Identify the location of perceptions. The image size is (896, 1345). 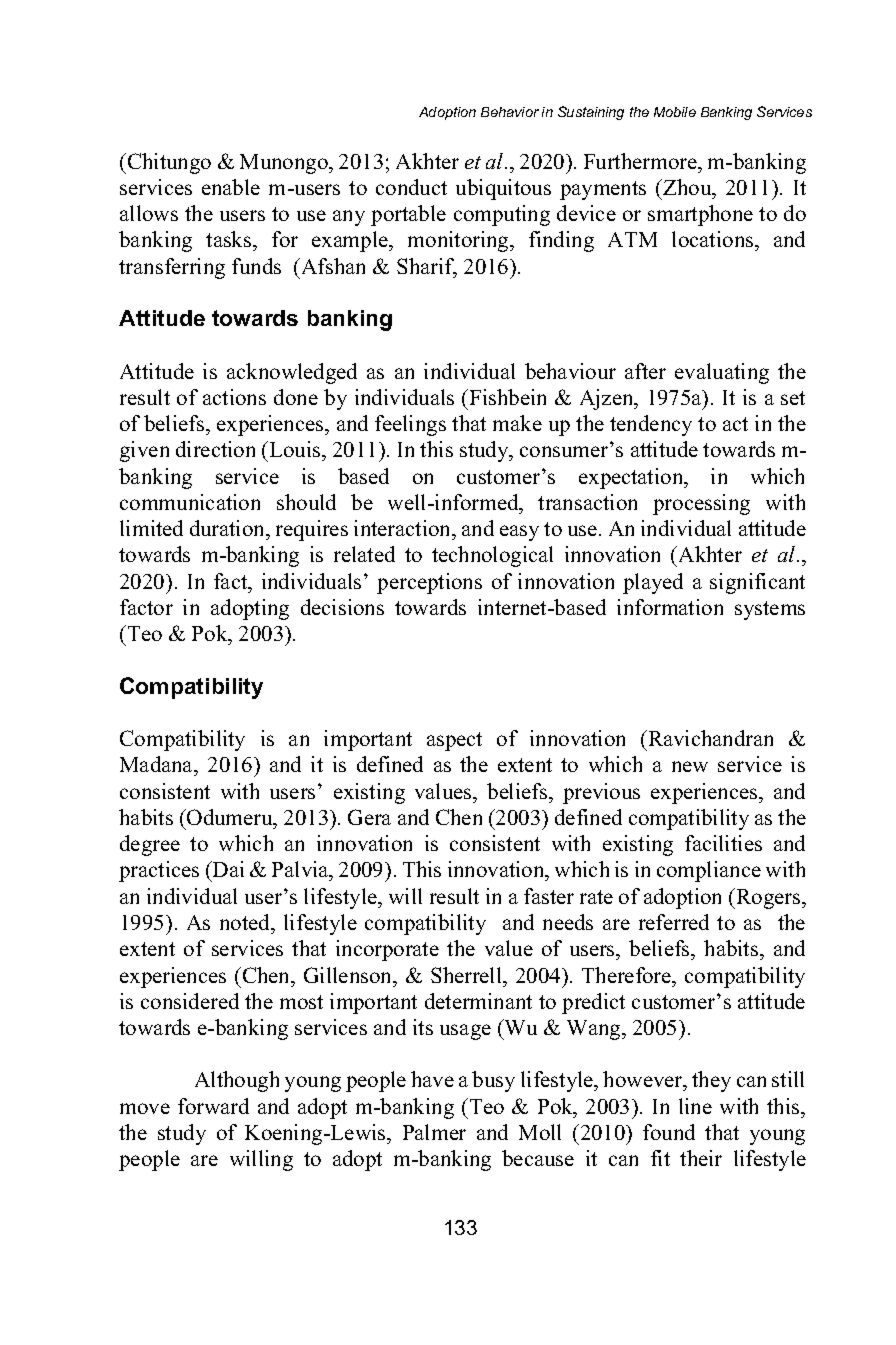
(429, 583).
